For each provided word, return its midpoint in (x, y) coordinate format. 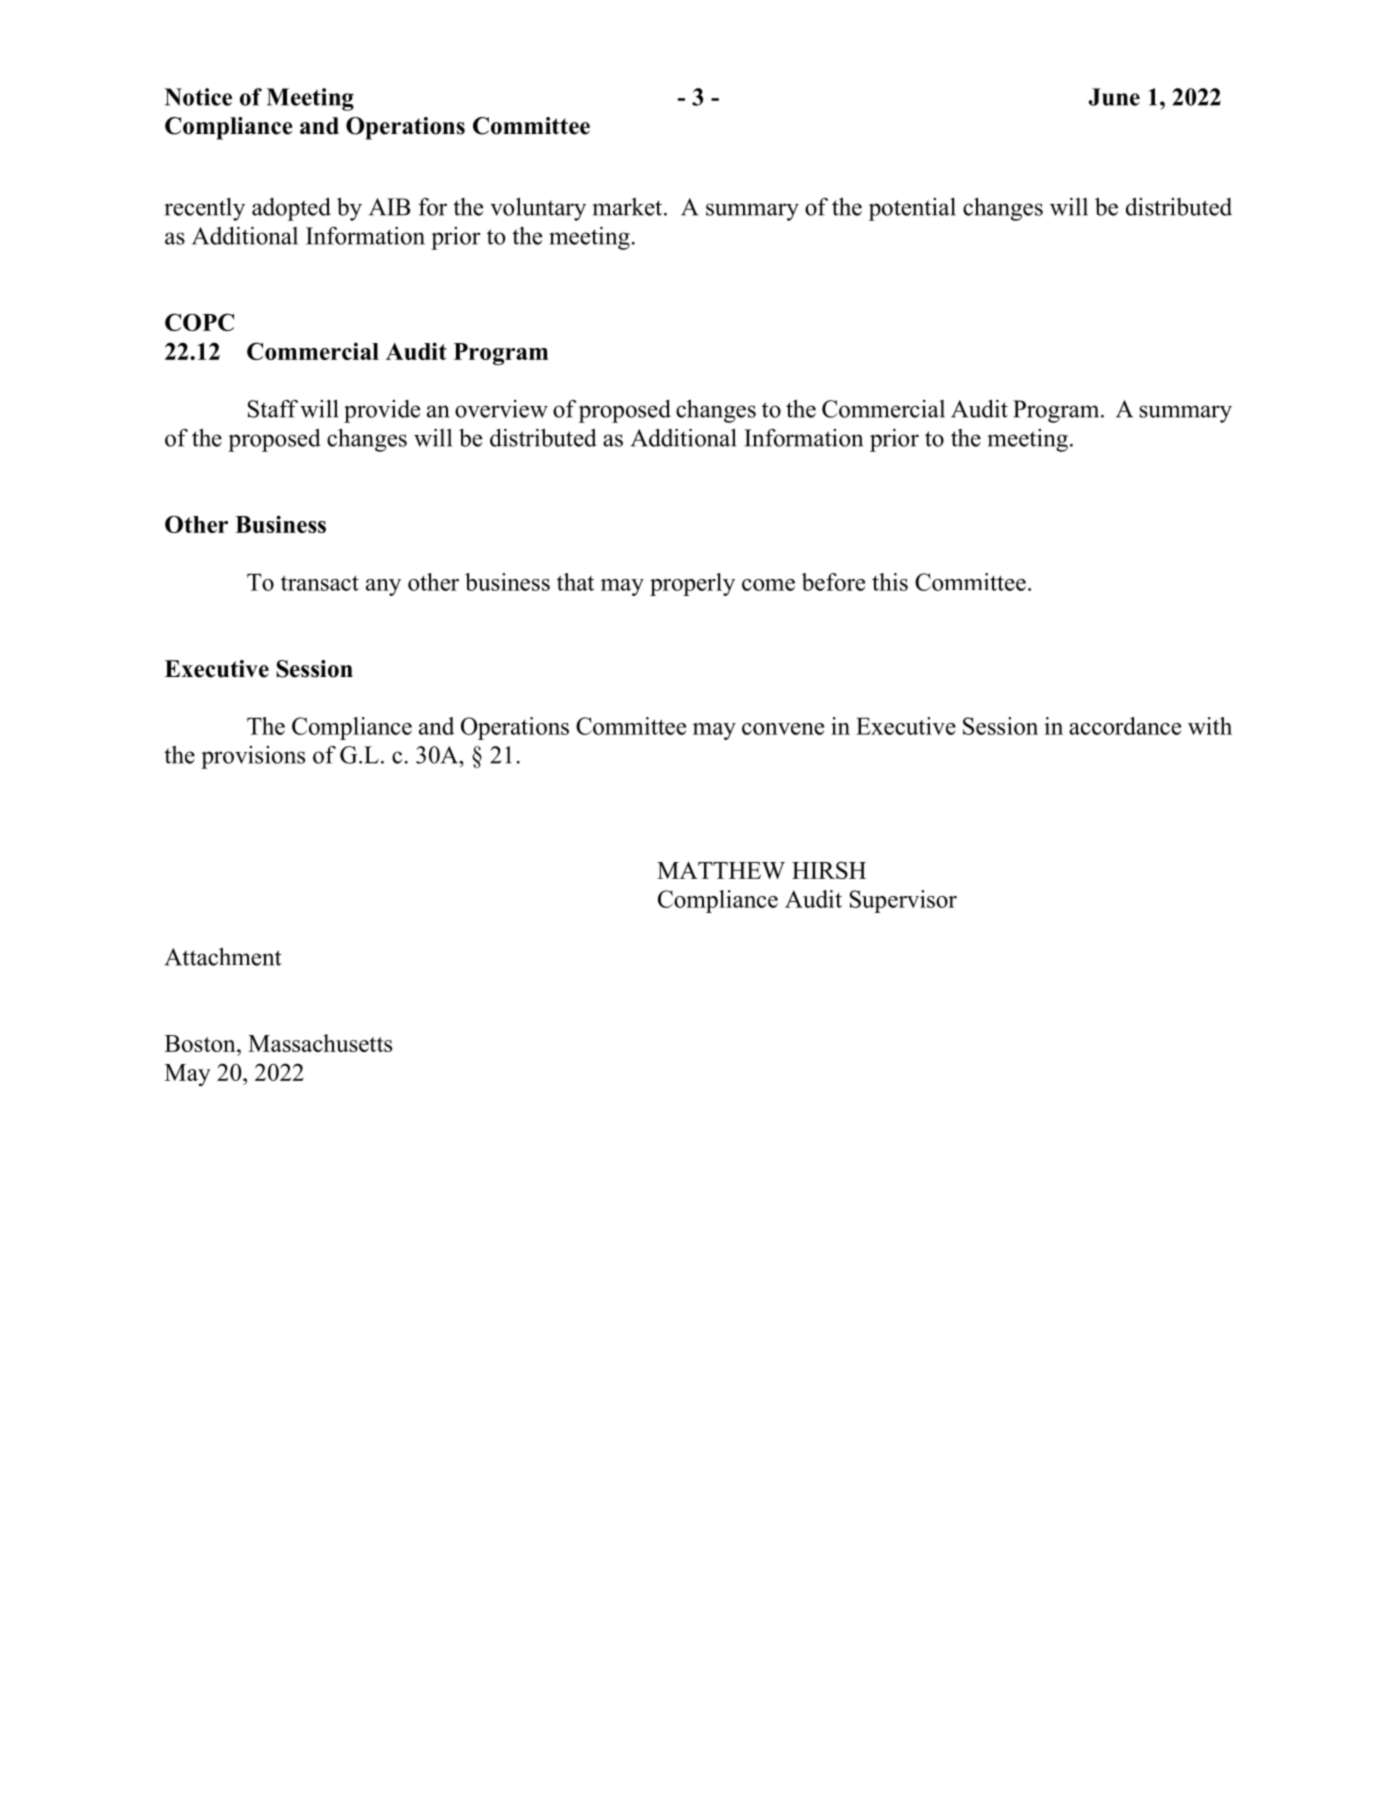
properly (692, 584)
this (890, 582)
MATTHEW (721, 870)
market (628, 207)
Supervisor (903, 901)
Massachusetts (320, 1043)
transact (320, 583)
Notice (198, 97)
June (1114, 97)
